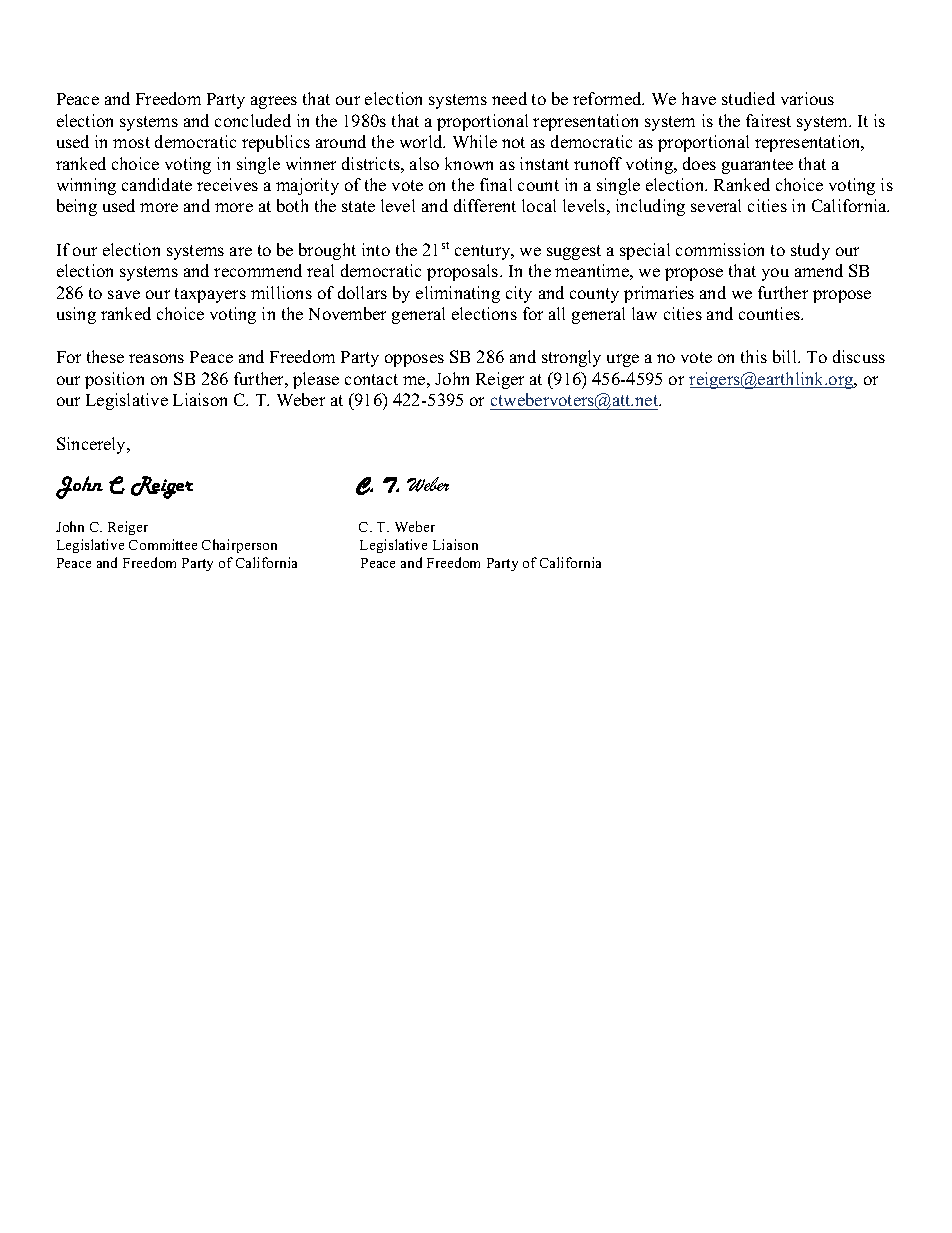 The height and width of the image is (1233, 952). Describe the element at coordinates (754, 356) in the image. I see `this` at that location.
